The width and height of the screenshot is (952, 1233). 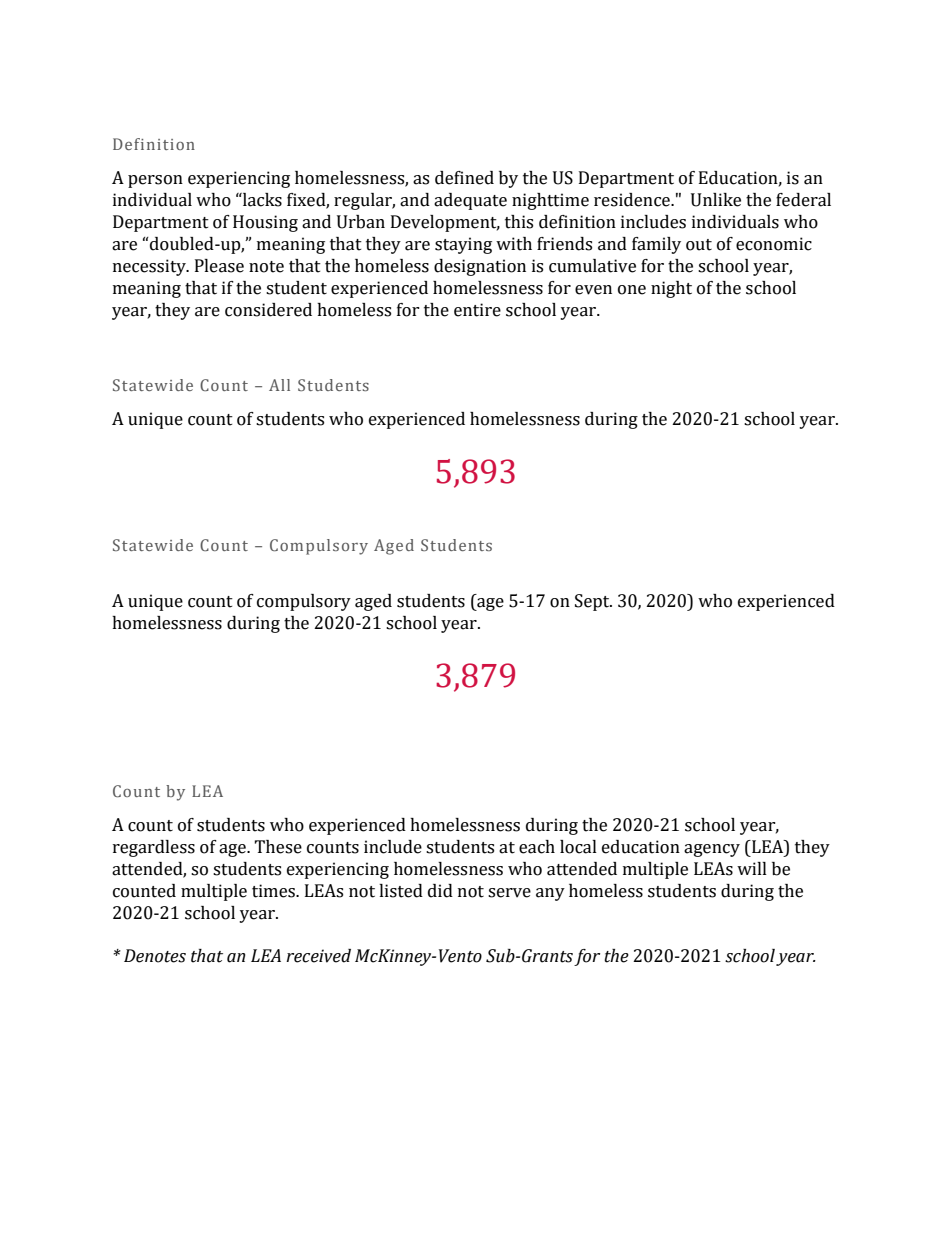 I want to click on one, so click(x=632, y=290).
